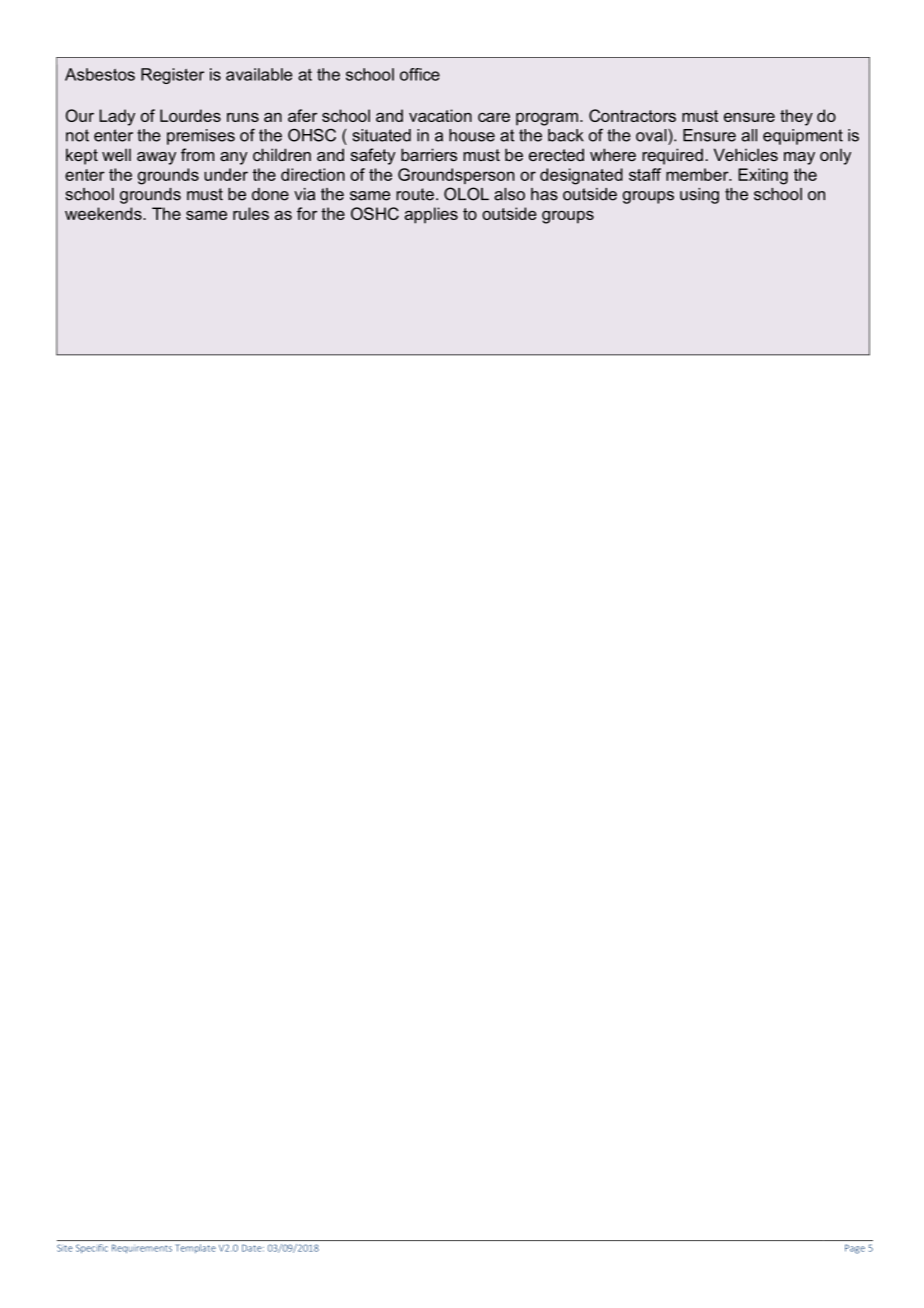 The width and height of the image is (924, 1308). I want to click on weekends, so click(104, 213).
